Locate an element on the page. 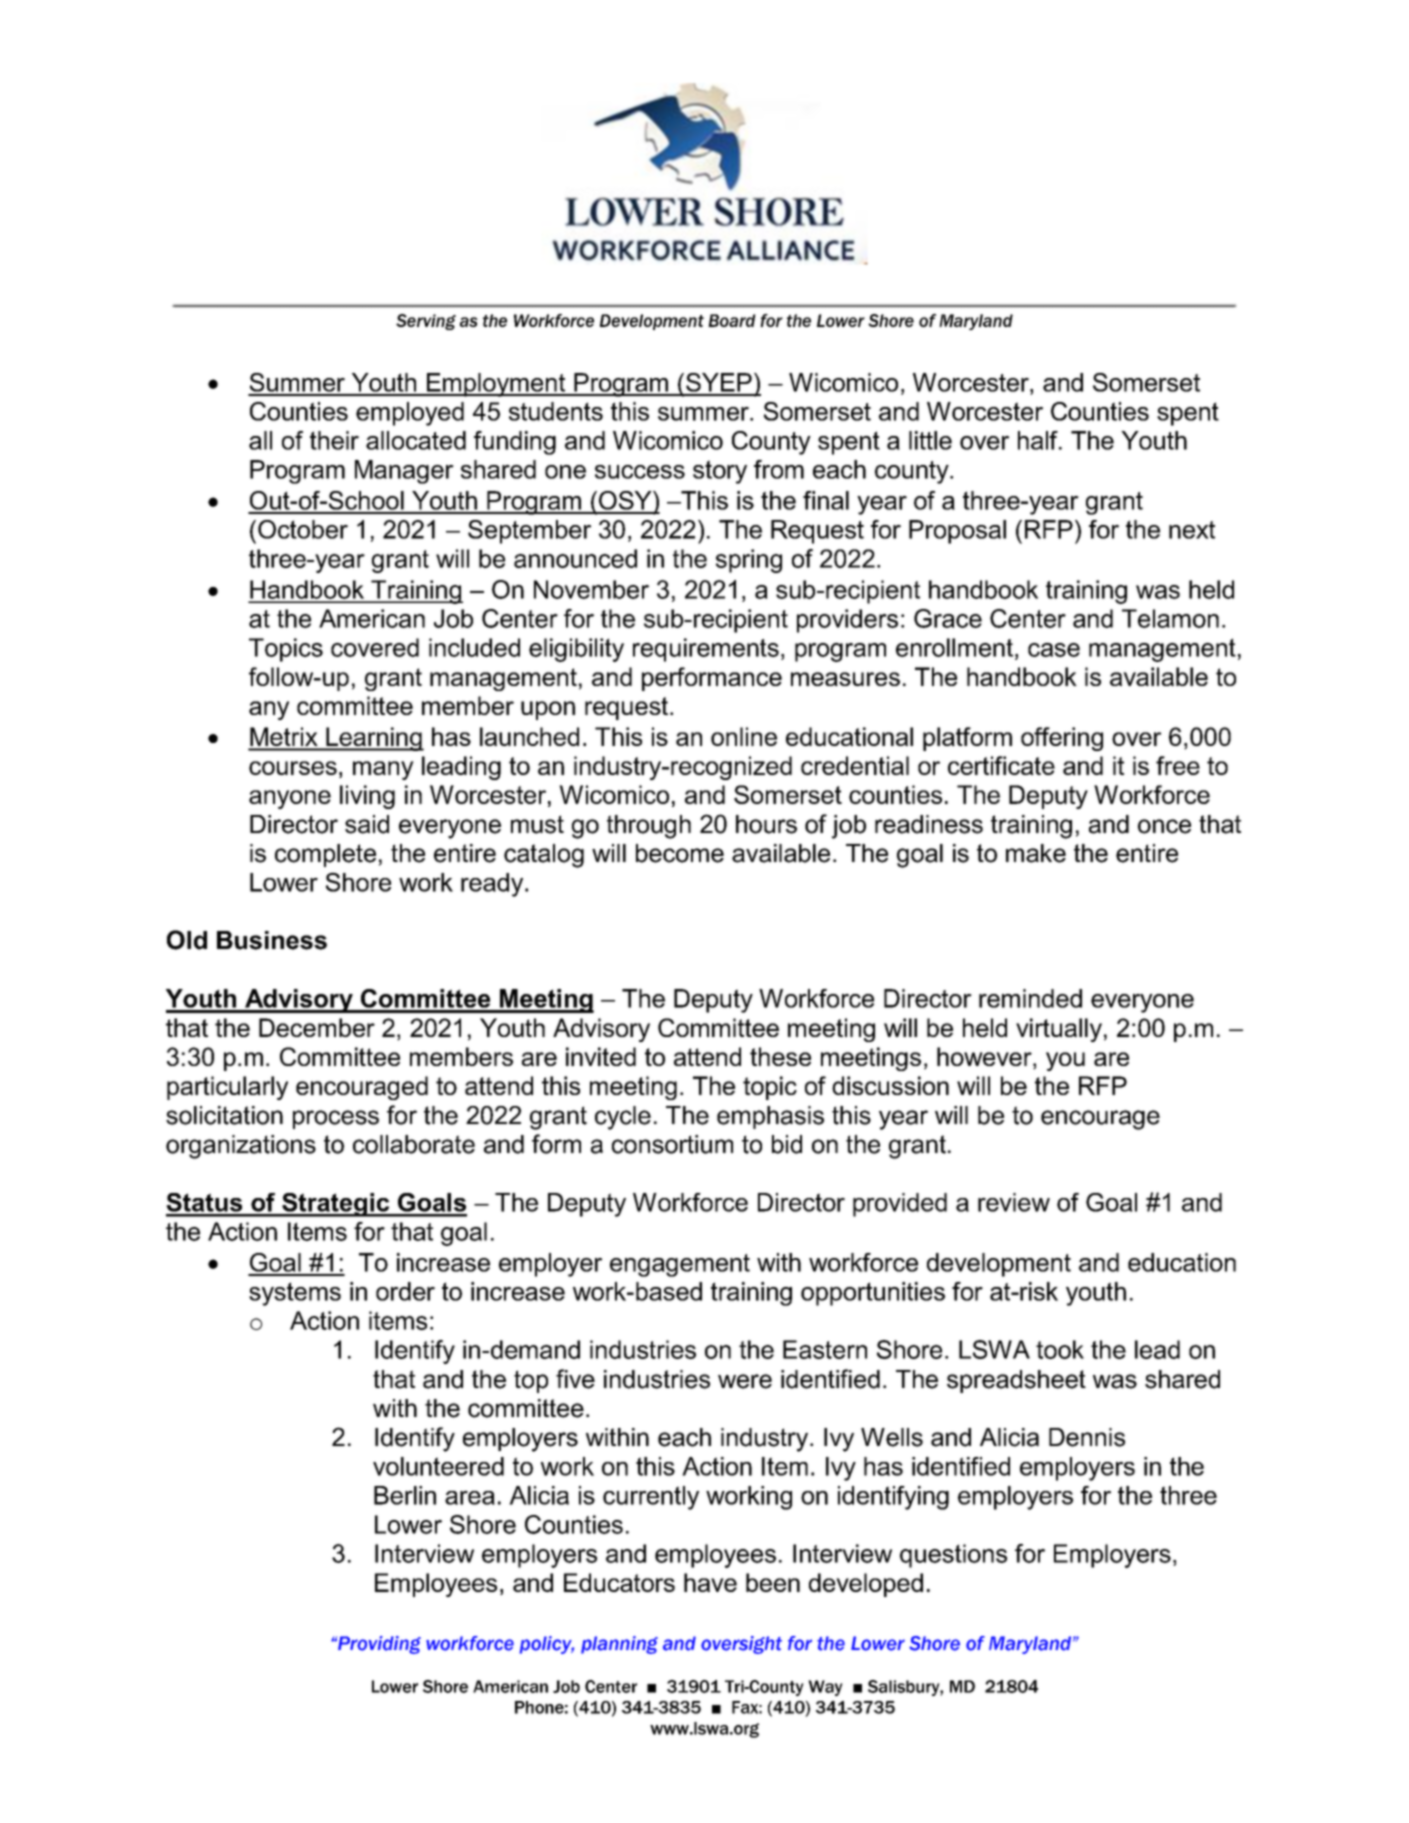 The image size is (1409, 1823). review is located at coordinates (1014, 1202).
